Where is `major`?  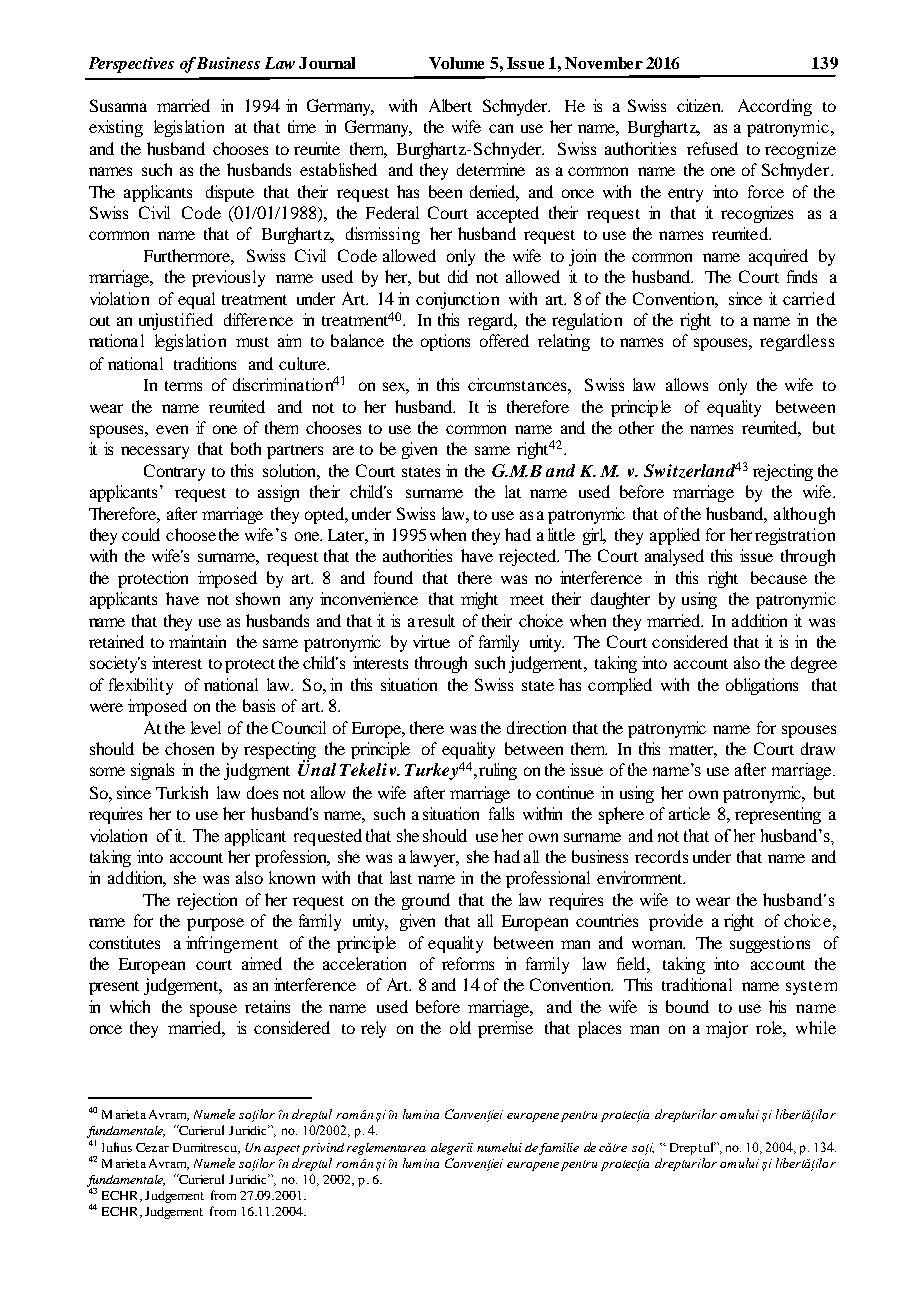
major is located at coordinates (727, 1029).
